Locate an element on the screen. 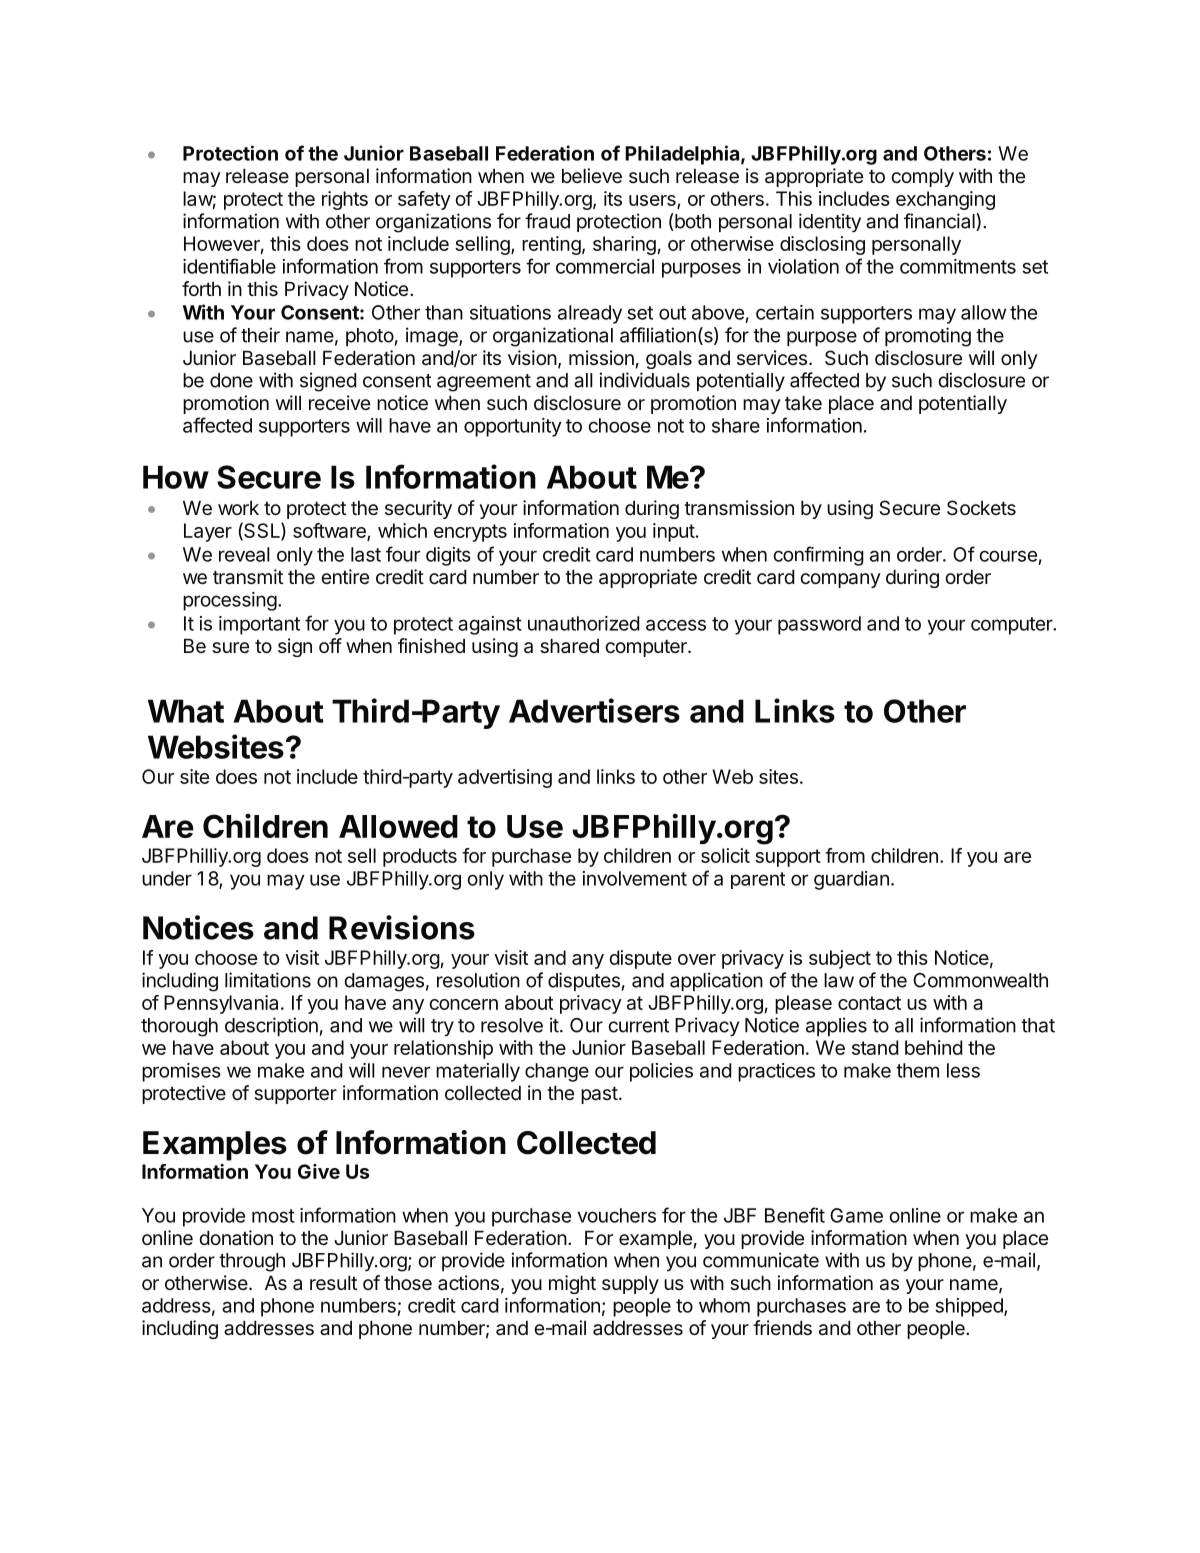 This screenshot has width=1200, height=1553. What is located at coordinates (186, 711).
